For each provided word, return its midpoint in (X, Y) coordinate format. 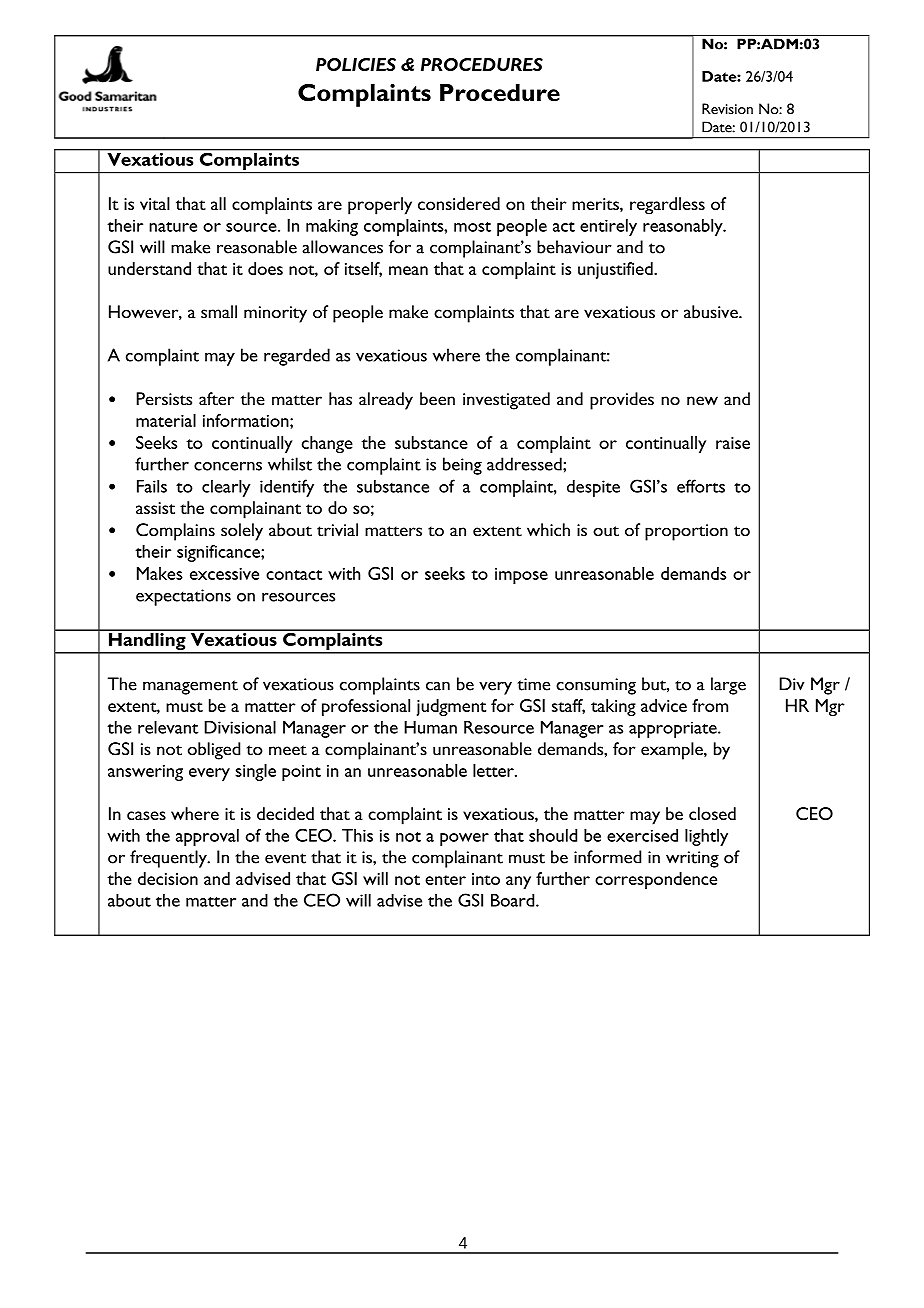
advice (664, 705)
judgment (451, 707)
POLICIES (356, 64)
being (462, 466)
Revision (727, 109)
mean (408, 270)
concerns (228, 466)
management (190, 687)
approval (207, 837)
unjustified (616, 270)
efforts (701, 486)
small (219, 312)
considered (459, 203)
